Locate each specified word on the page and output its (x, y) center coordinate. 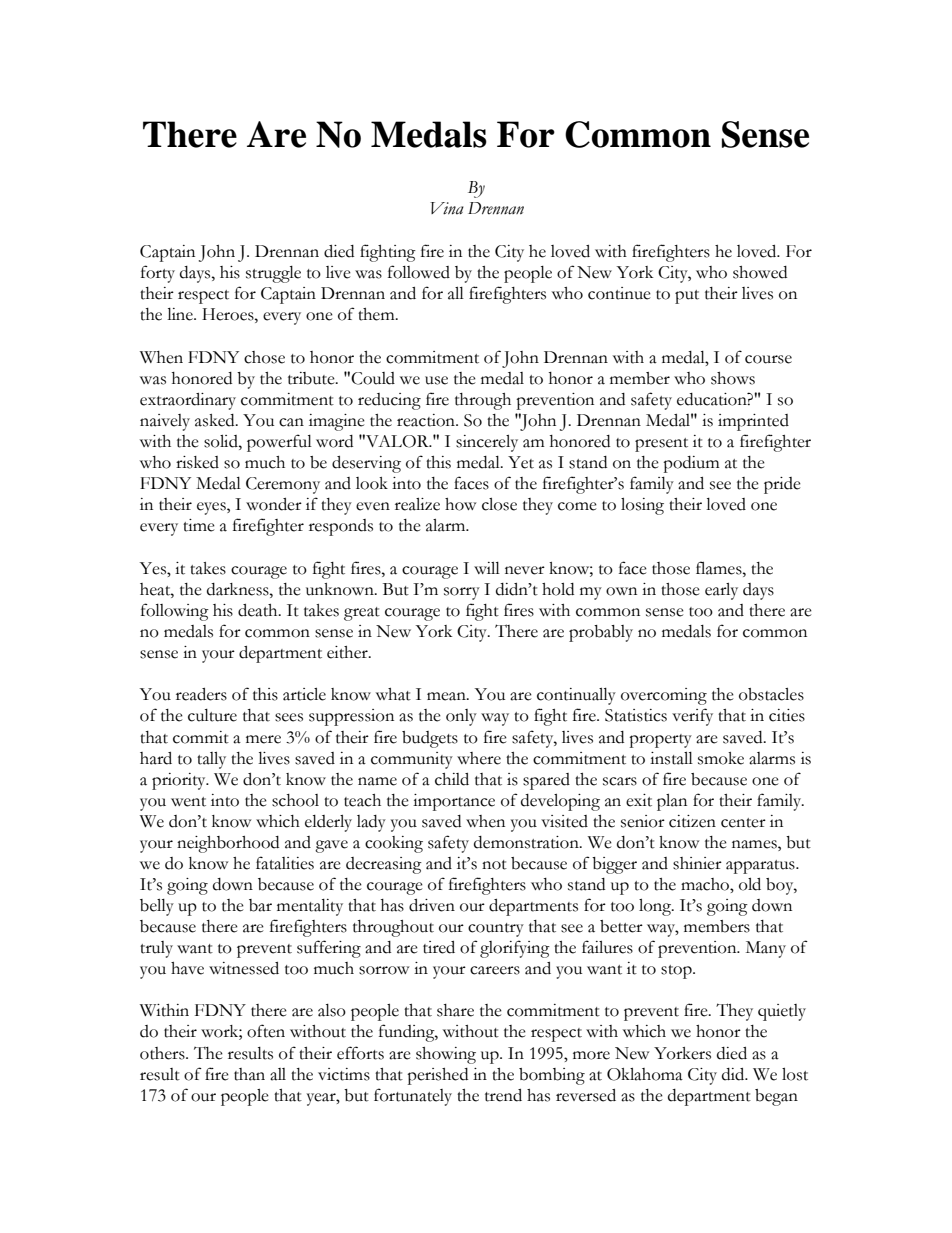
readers (201, 694)
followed (419, 272)
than (249, 1074)
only (461, 717)
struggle (273, 274)
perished (437, 1076)
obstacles (771, 694)
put (687, 297)
